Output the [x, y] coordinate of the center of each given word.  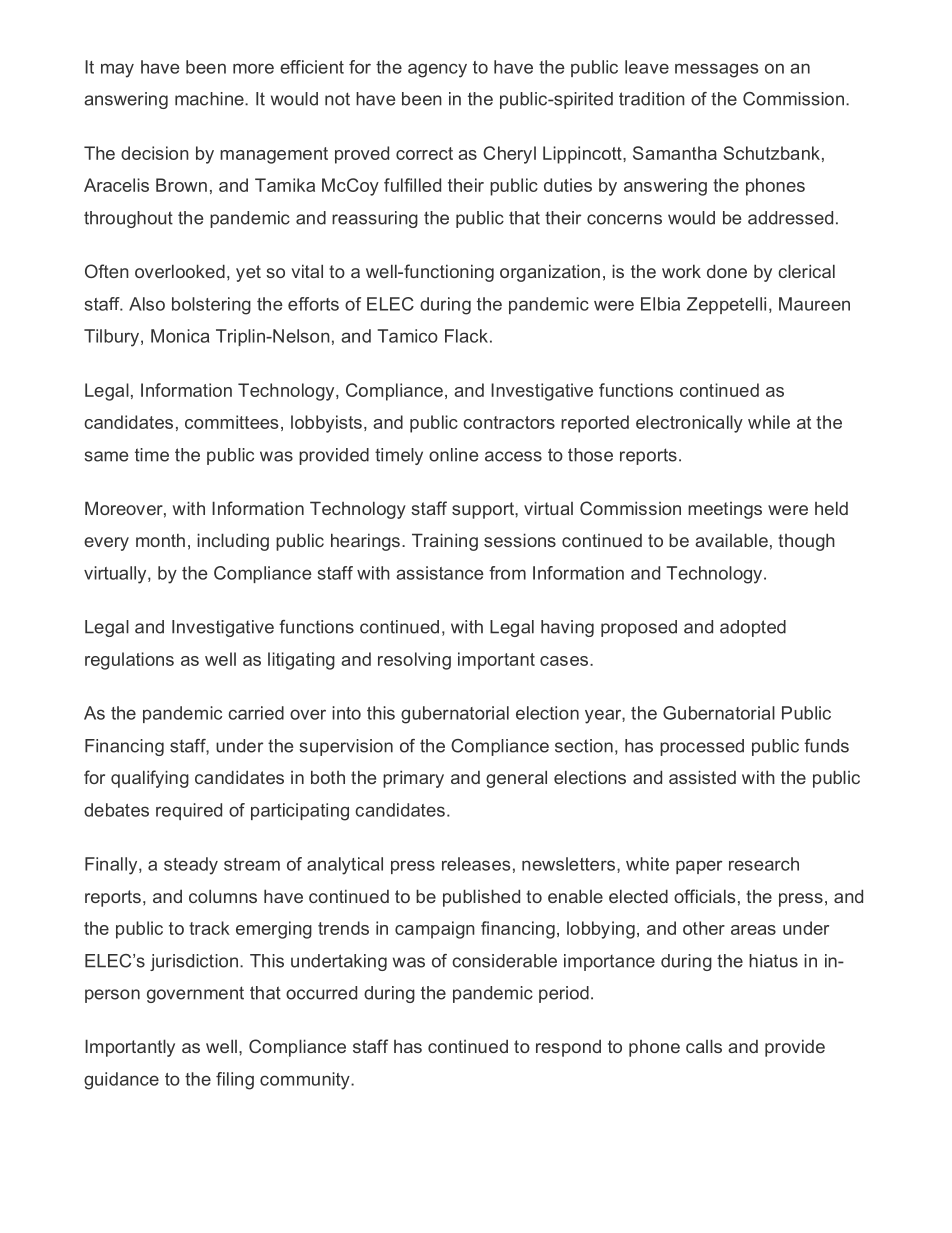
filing [235, 1081]
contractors [509, 422]
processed [702, 747]
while [769, 422]
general [516, 779]
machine [210, 99]
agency [437, 70]
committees [231, 422]
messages [717, 70]
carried [256, 713]
